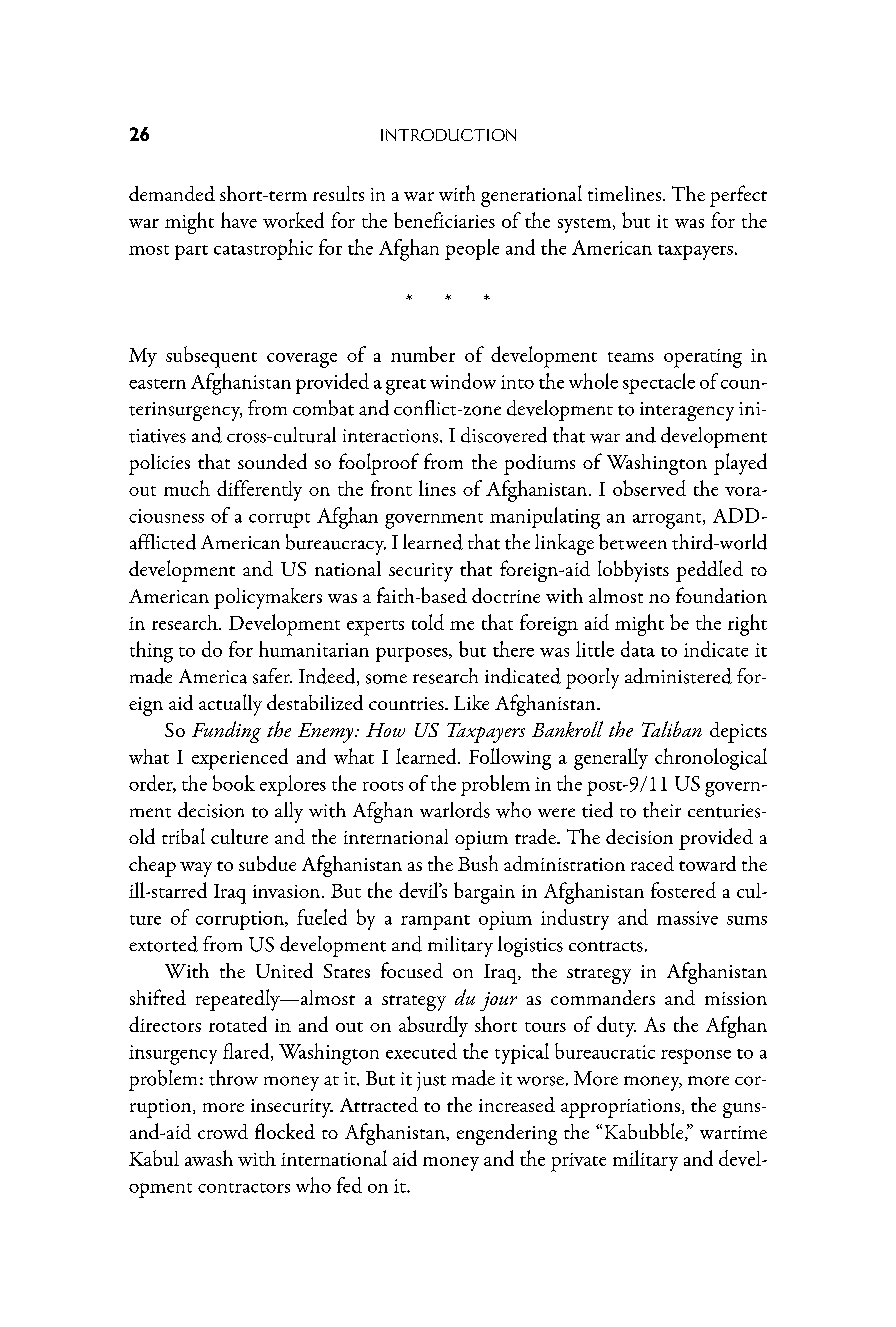 The image size is (896, 1327). What do you see at coordinates (507, 1134) in the screenshot?
I see `engendering` at bounding box center [507, 1134].
